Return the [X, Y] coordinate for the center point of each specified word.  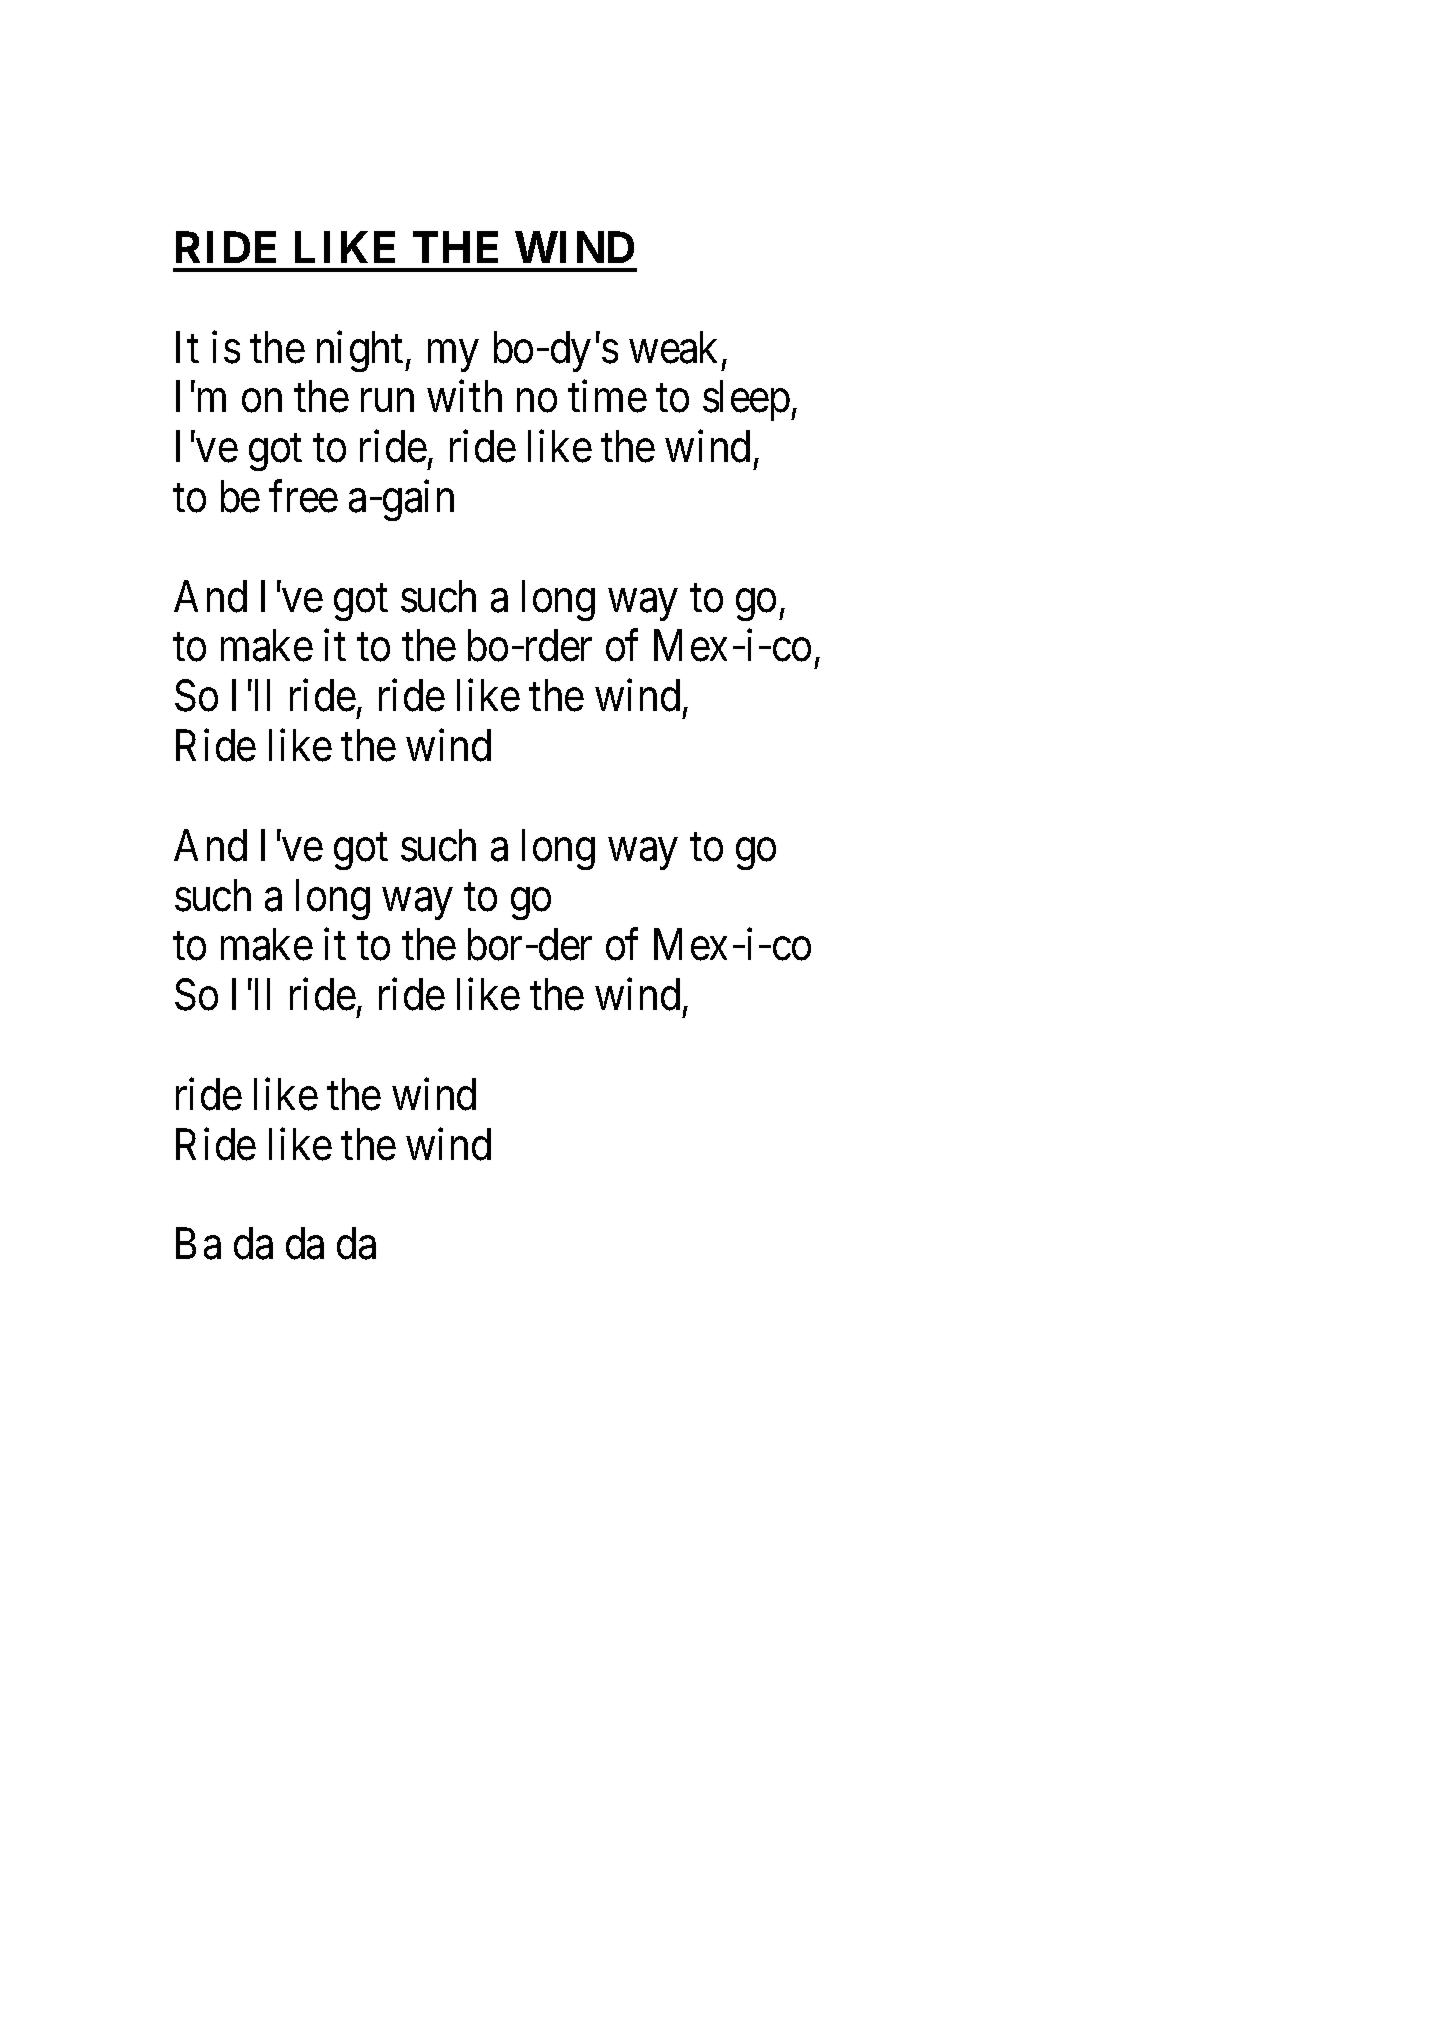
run [387, 401]
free [303, 497]
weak [673, 347]
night [361, 351]
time [607, 397]
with [464, 396]
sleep [746, 401]
